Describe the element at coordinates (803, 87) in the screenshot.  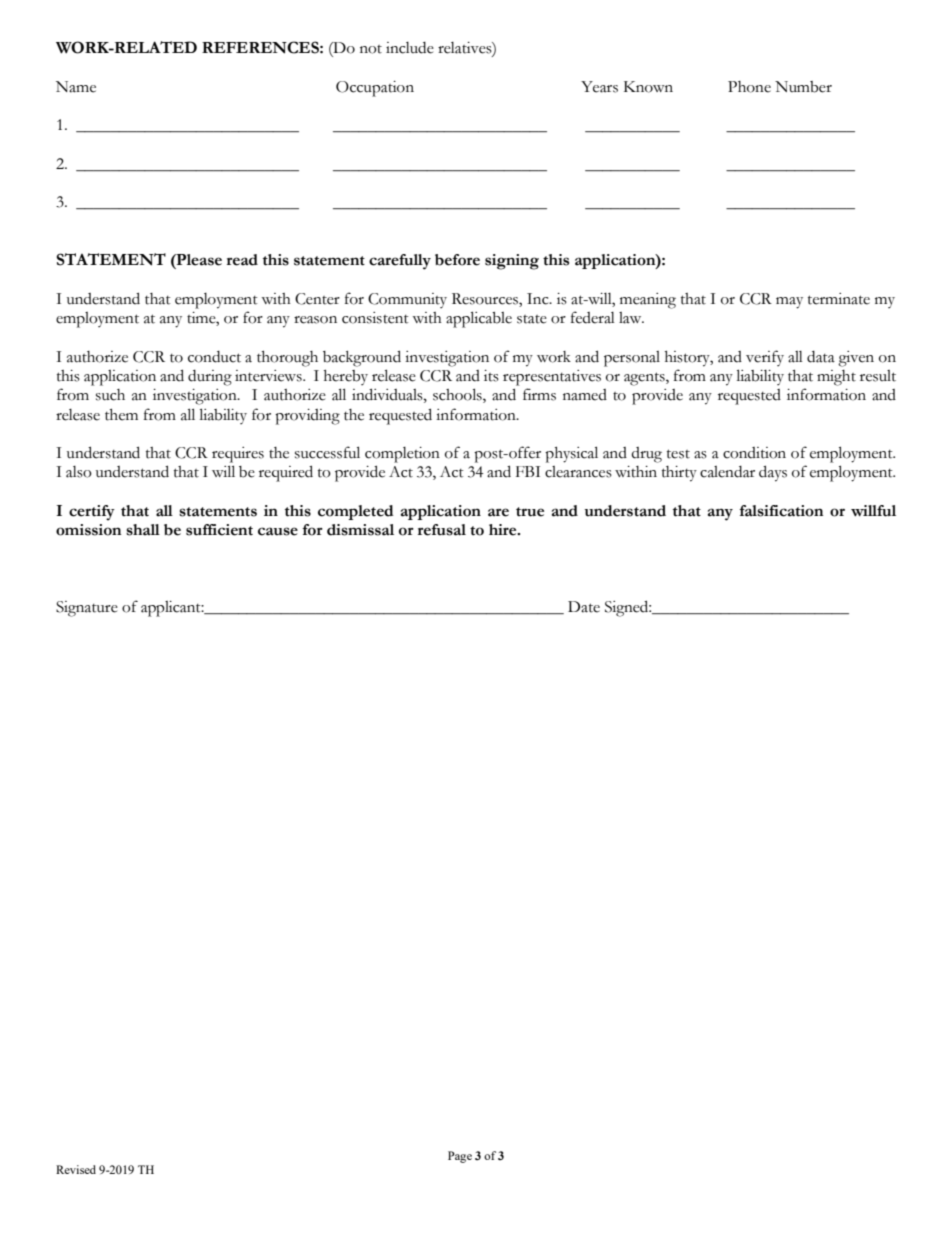
I see `Number` at that location.
